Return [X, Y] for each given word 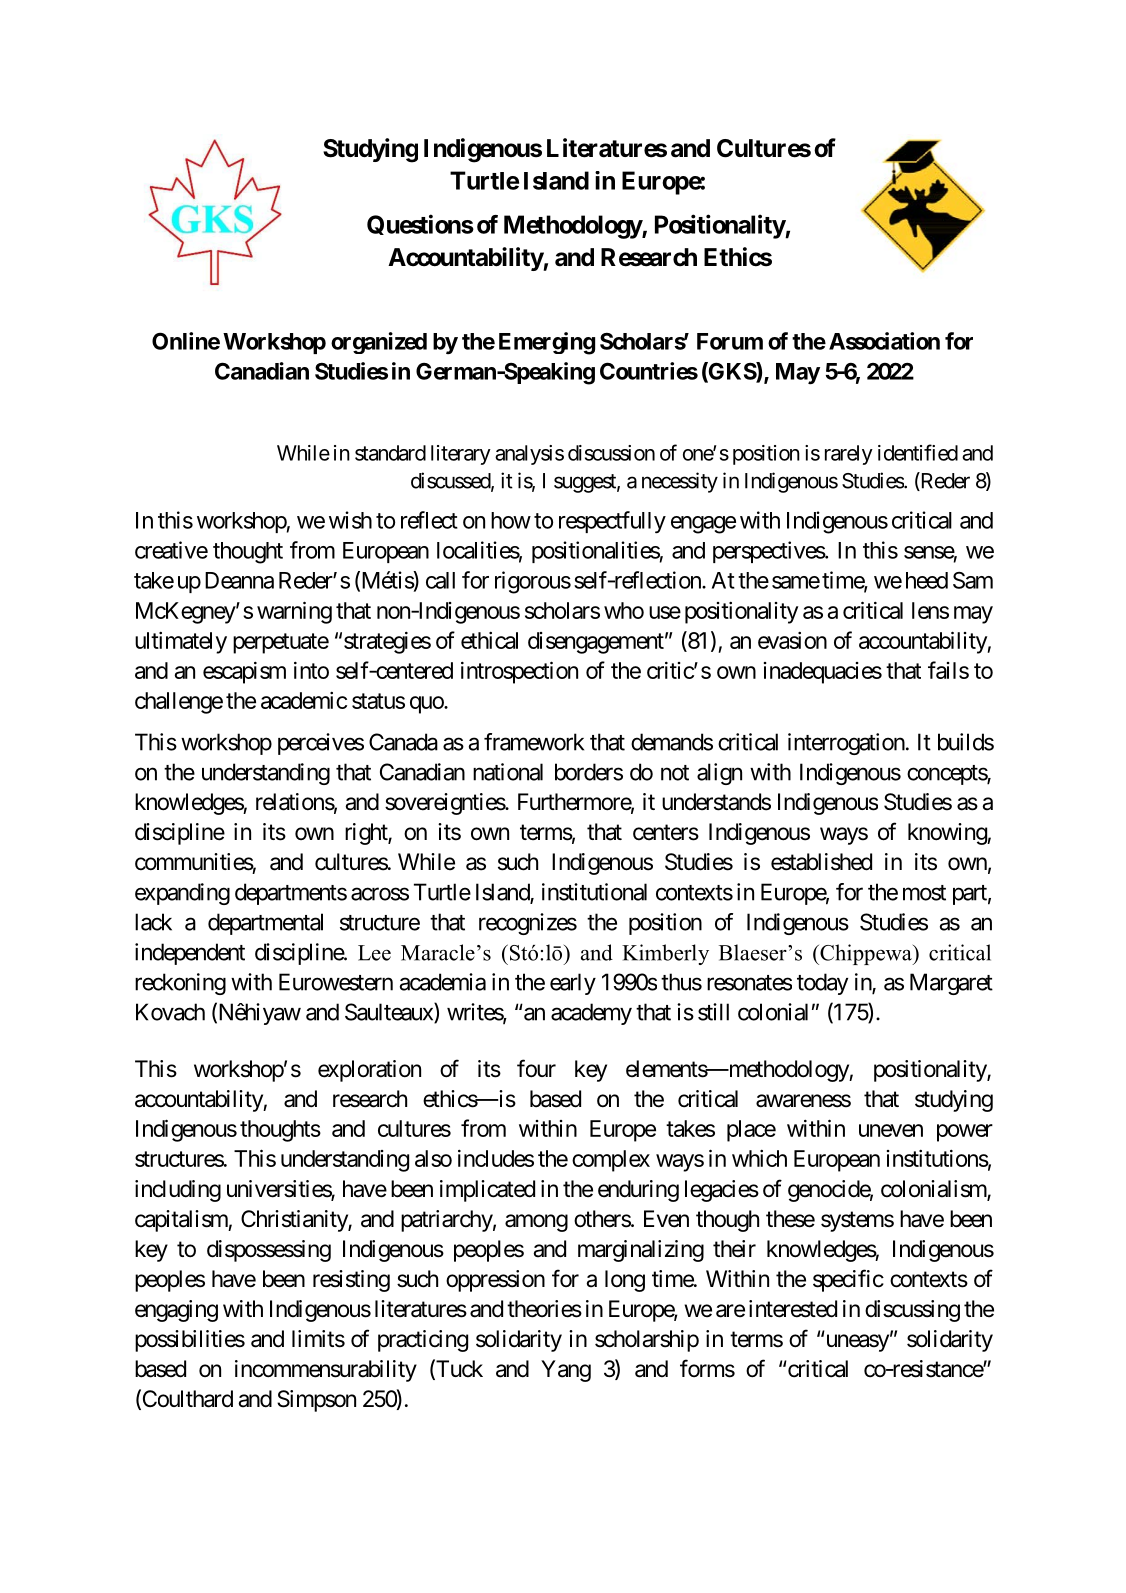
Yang [566, 1371]
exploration [369, 1071]
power [965, 1133]
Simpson [316, 1401]
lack [153, 922]
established [821, 862]
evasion [792, 640]
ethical [489, 640]
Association [884, 341]
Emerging [547, 343]
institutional [594, 892]
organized [379, 343]
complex [611, 1161]
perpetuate [281, 643]
